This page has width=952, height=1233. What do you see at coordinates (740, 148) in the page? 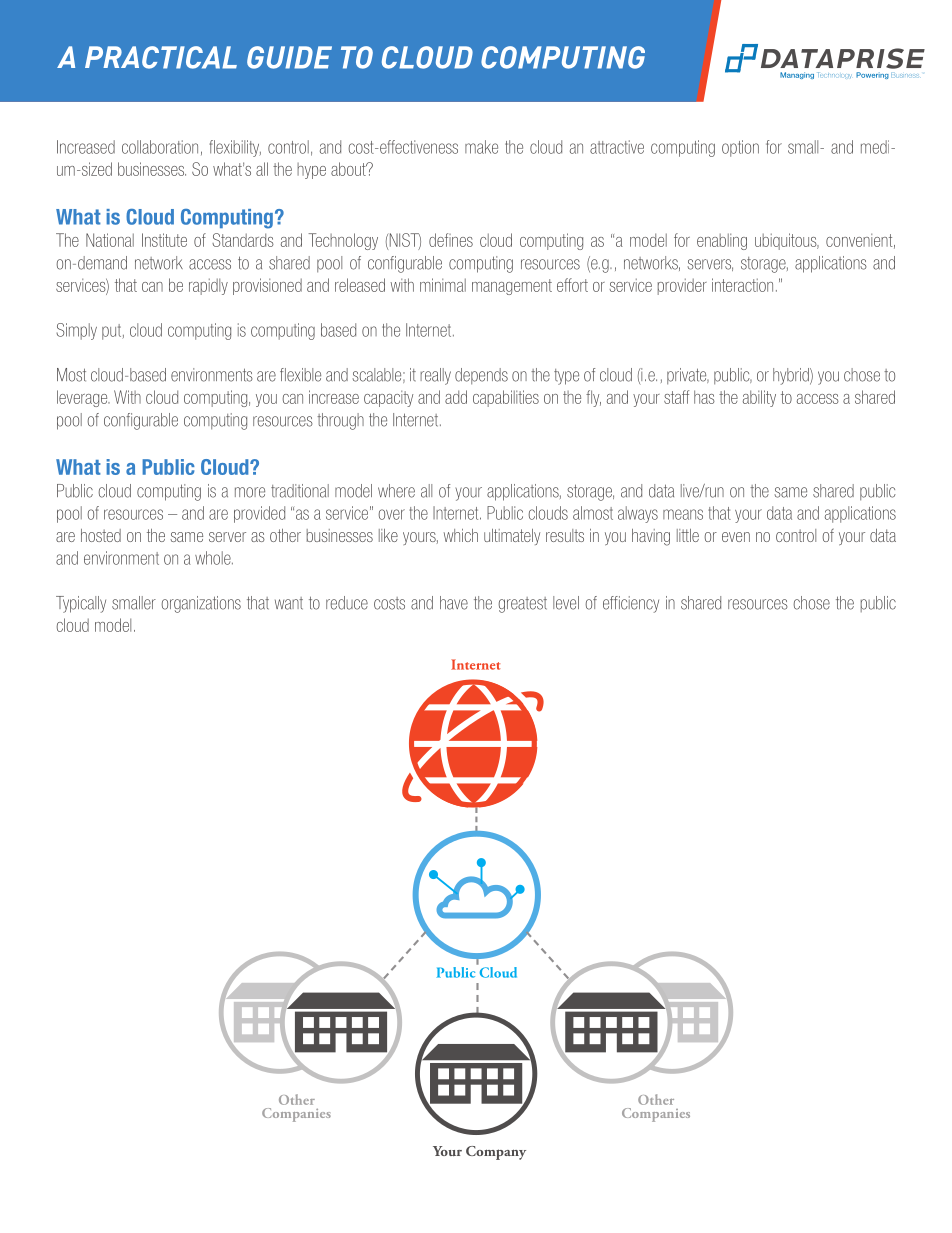
I see `option` at bounding box center [740, 148].
